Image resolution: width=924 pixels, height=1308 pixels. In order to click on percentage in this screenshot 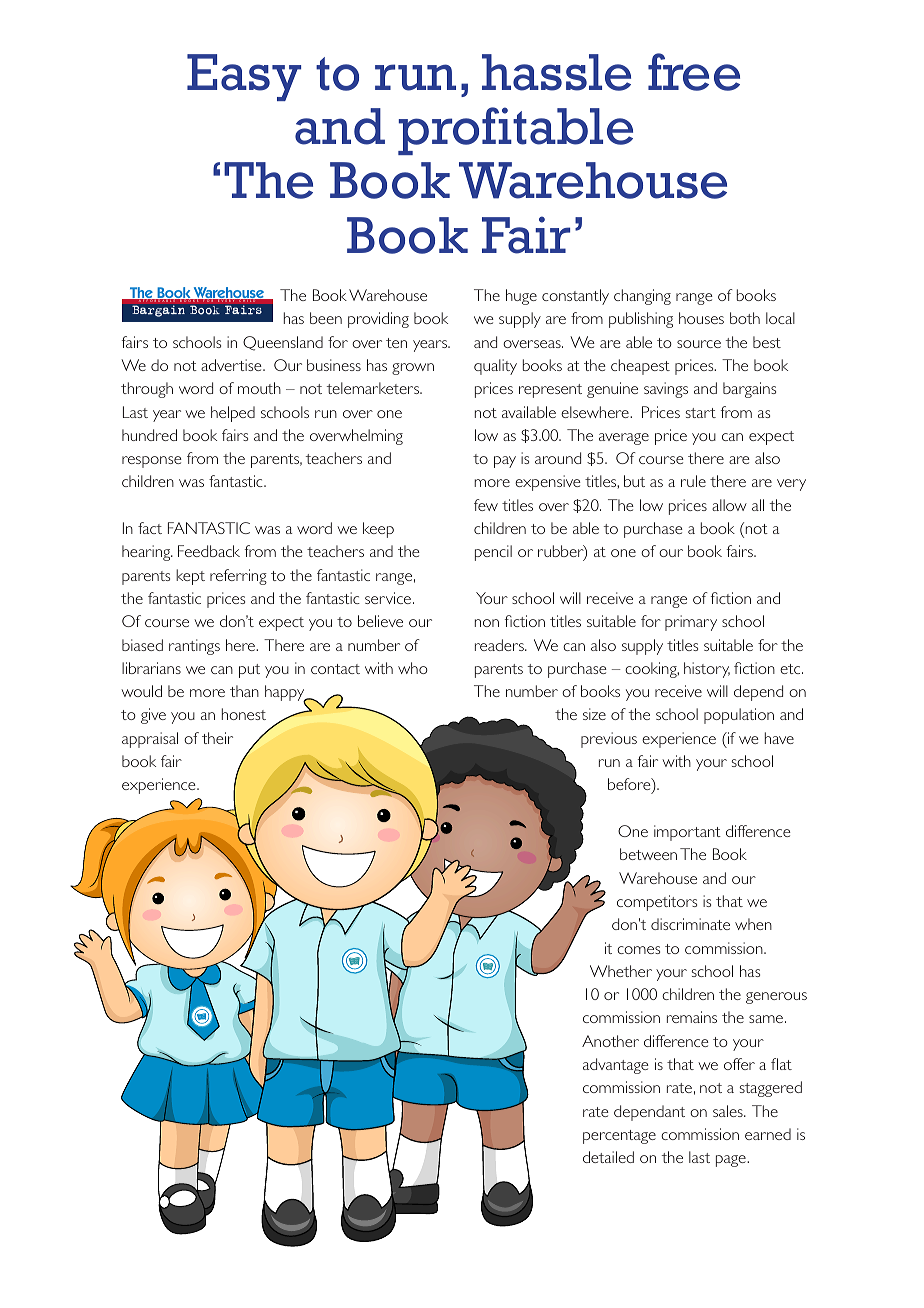, I will do `click(619, 1137)`.
